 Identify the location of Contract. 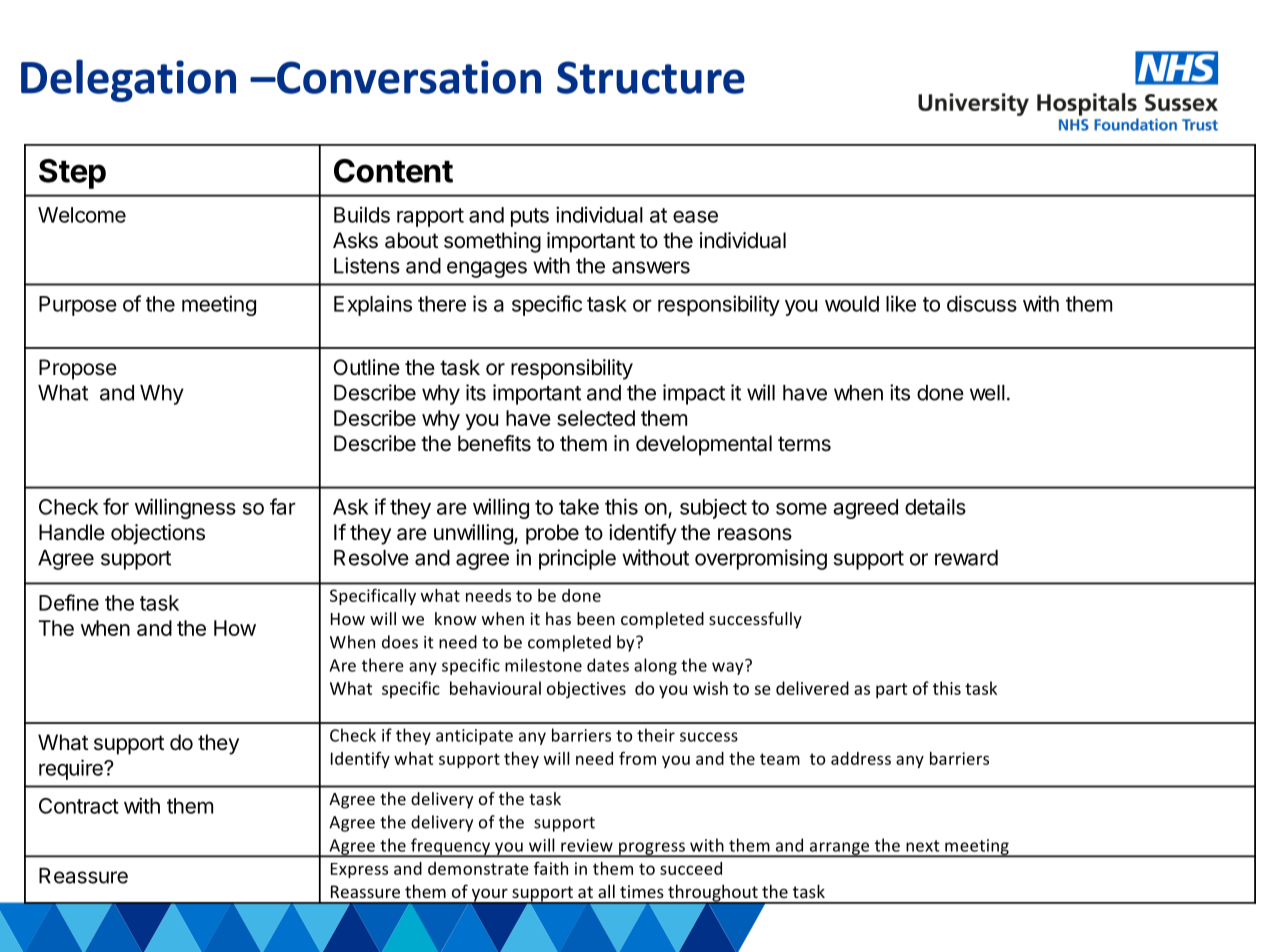
(79, 806).
